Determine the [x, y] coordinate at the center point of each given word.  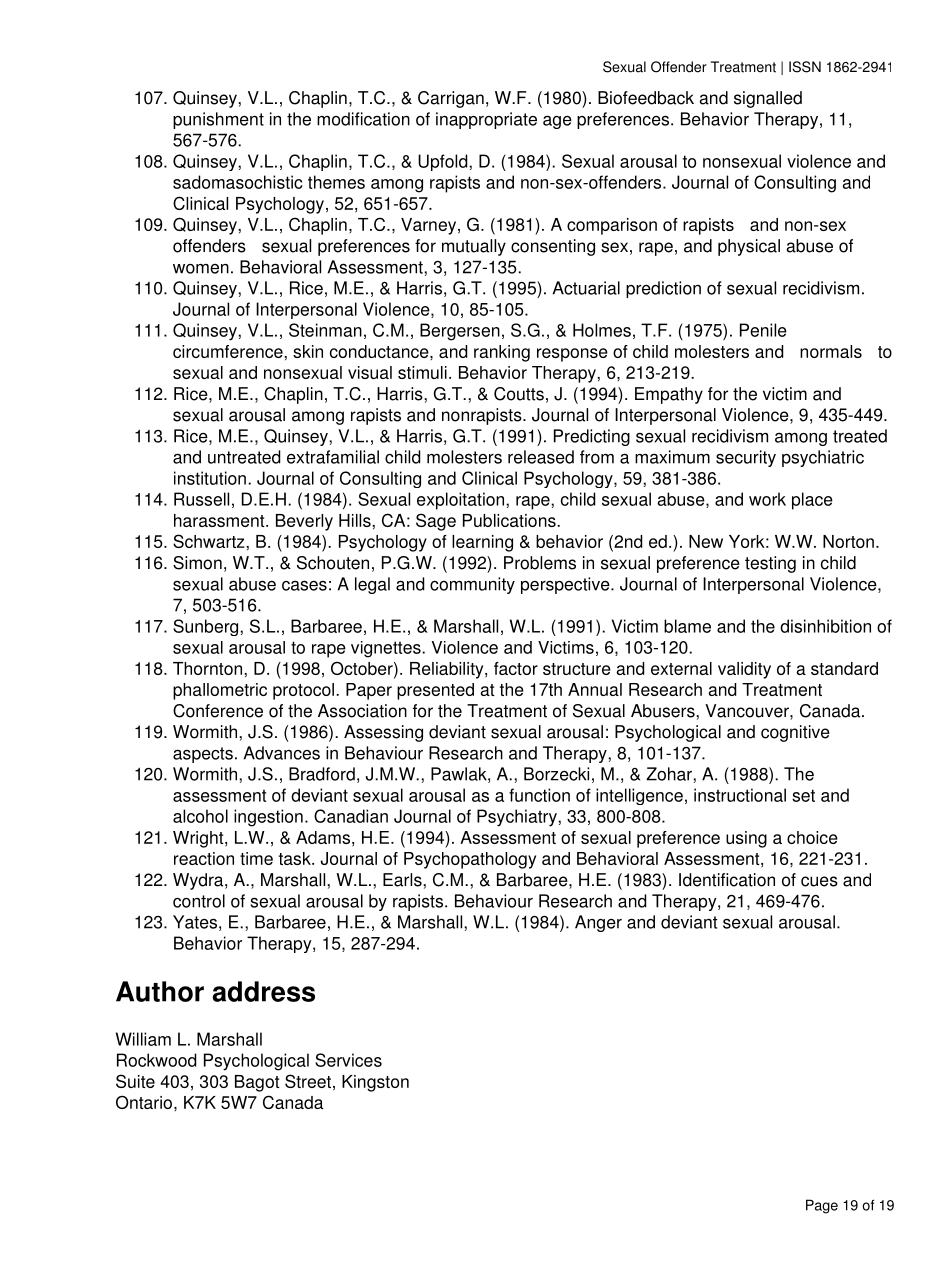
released [541, 457]
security [746, 458]
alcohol [200, 816]
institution [210, 478]
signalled [768, 99]
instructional [740, 795]
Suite [135, 1081]
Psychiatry [518, 818]
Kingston [375, 1083]
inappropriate [486, 120]
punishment [218, 120]
